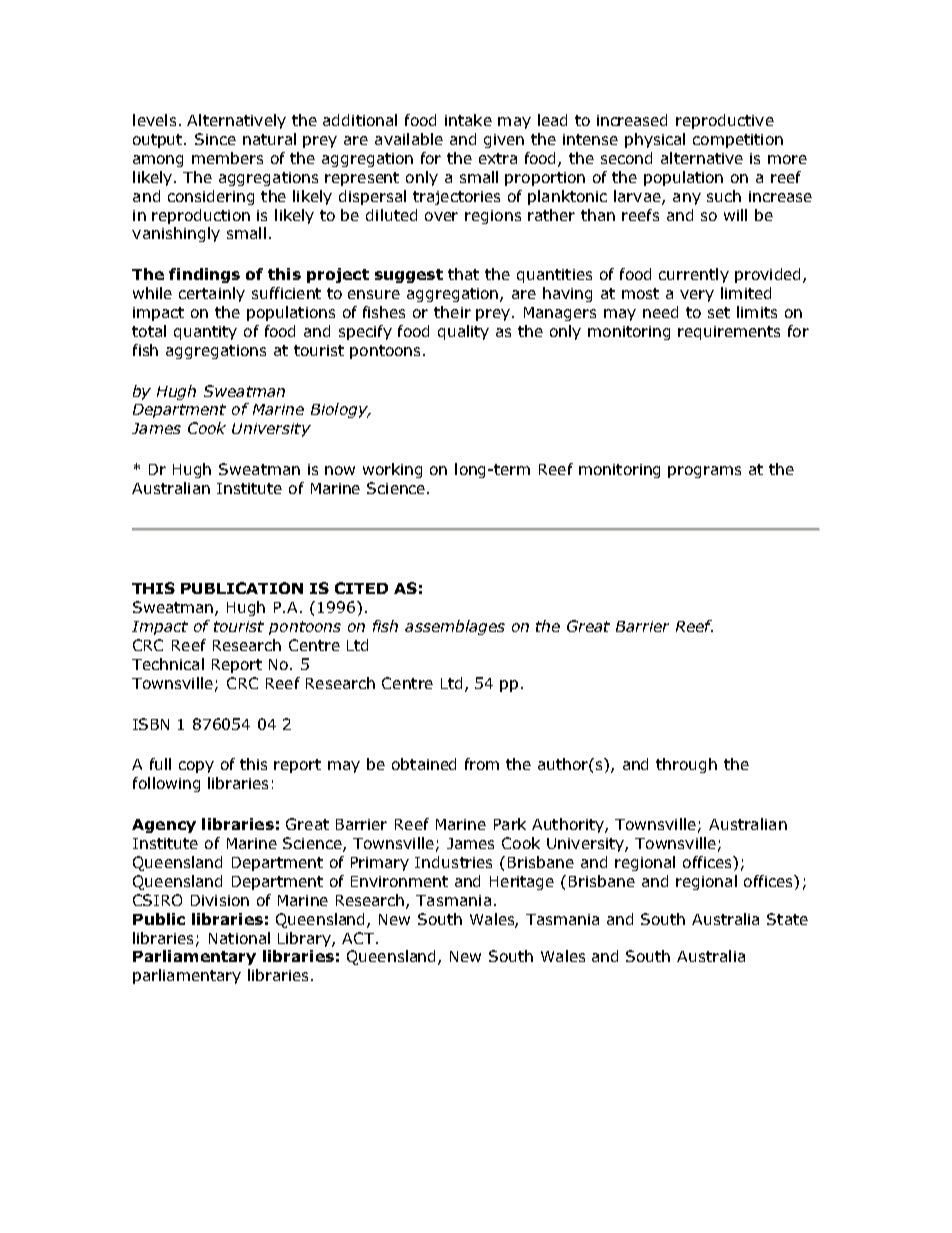 Image resolution: width=952 pixels, height=1233 pixels. What do you see at coordinates (704, 472) in the document?
I see `programs` at bounding box center [704, 472].
